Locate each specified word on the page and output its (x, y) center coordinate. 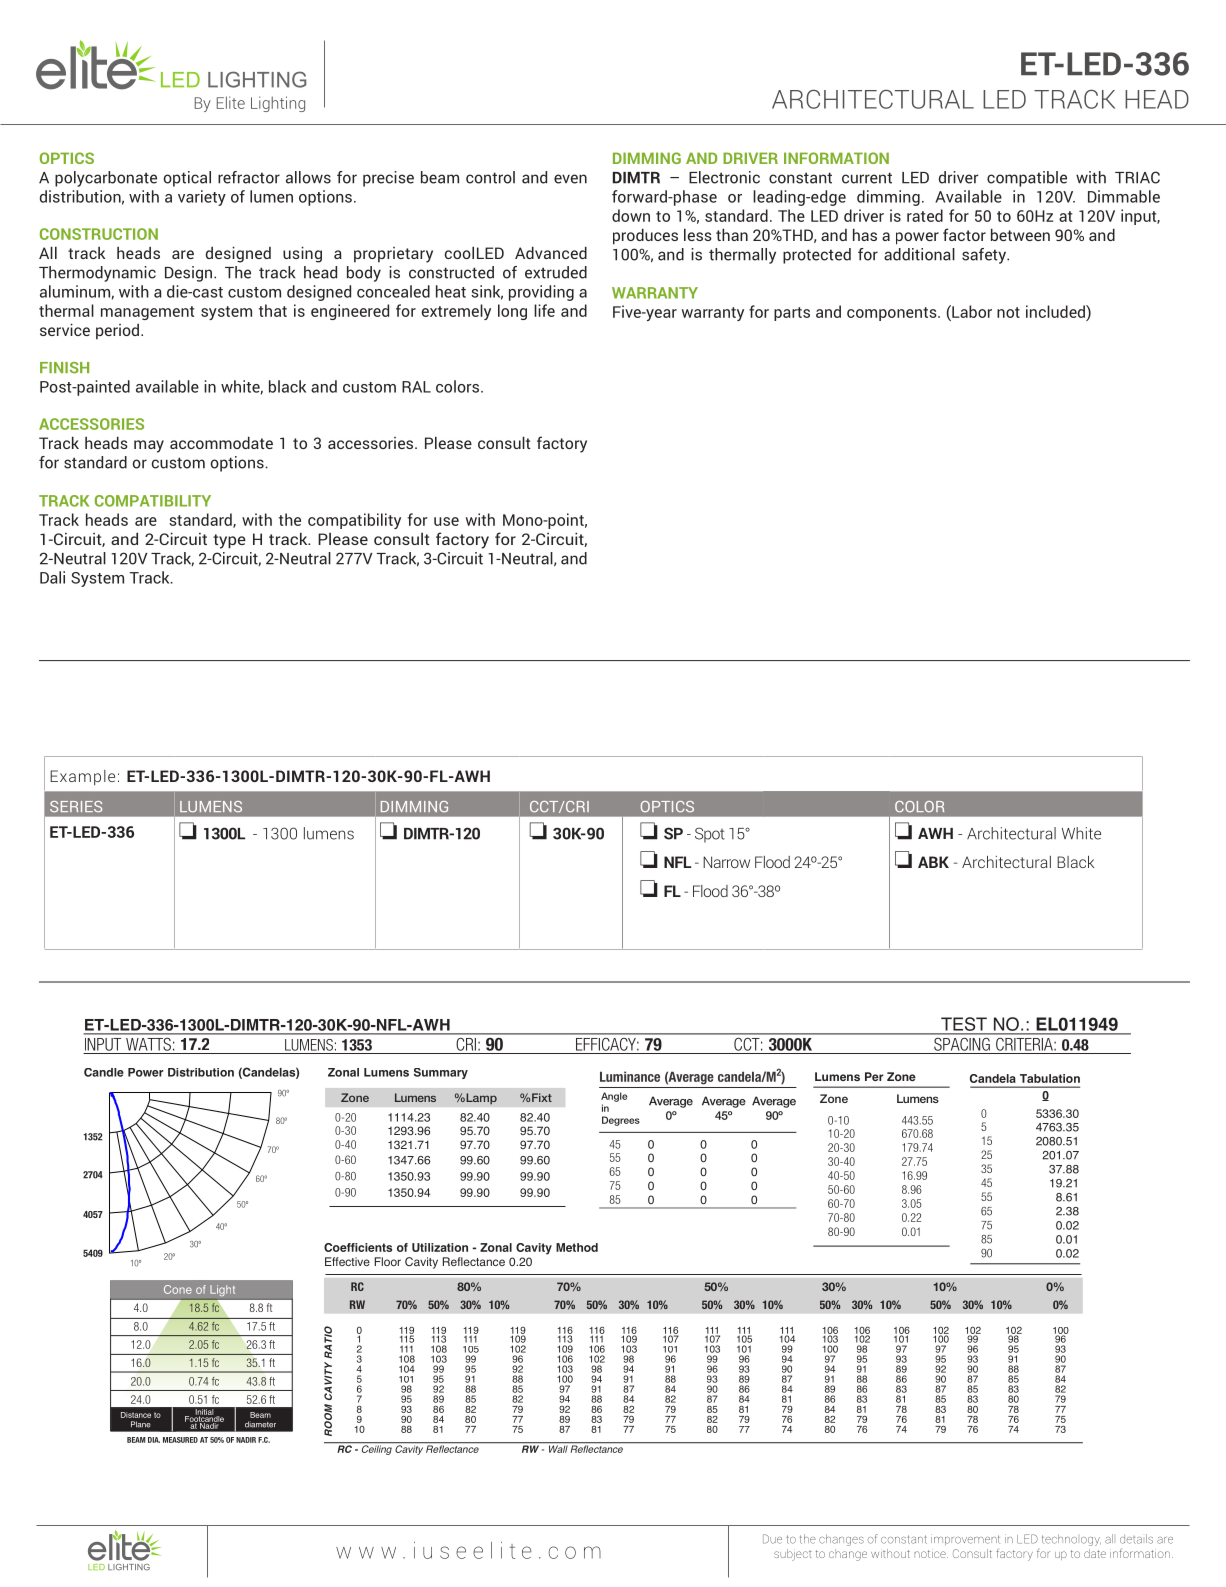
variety (202, 198)
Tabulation (1050, 1078)
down (631, 215)
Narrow (726, 862)
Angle (614, 1097)
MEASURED (180, 1440)
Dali (52, 577)
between (1020, 234)
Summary (441, 1073)
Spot (710, 835)
